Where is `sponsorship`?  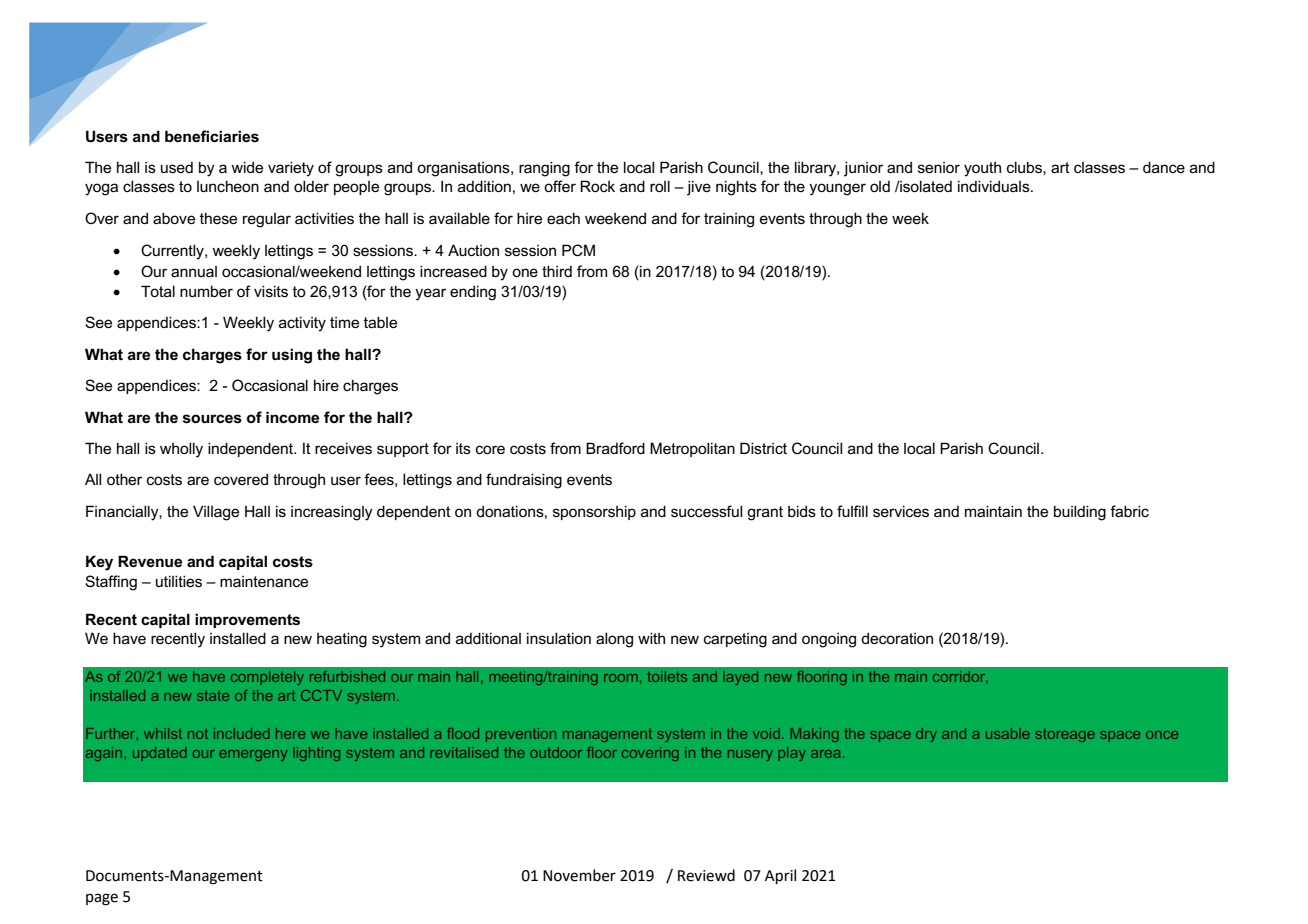
sponsorship is located at coordinates (594, 512).
